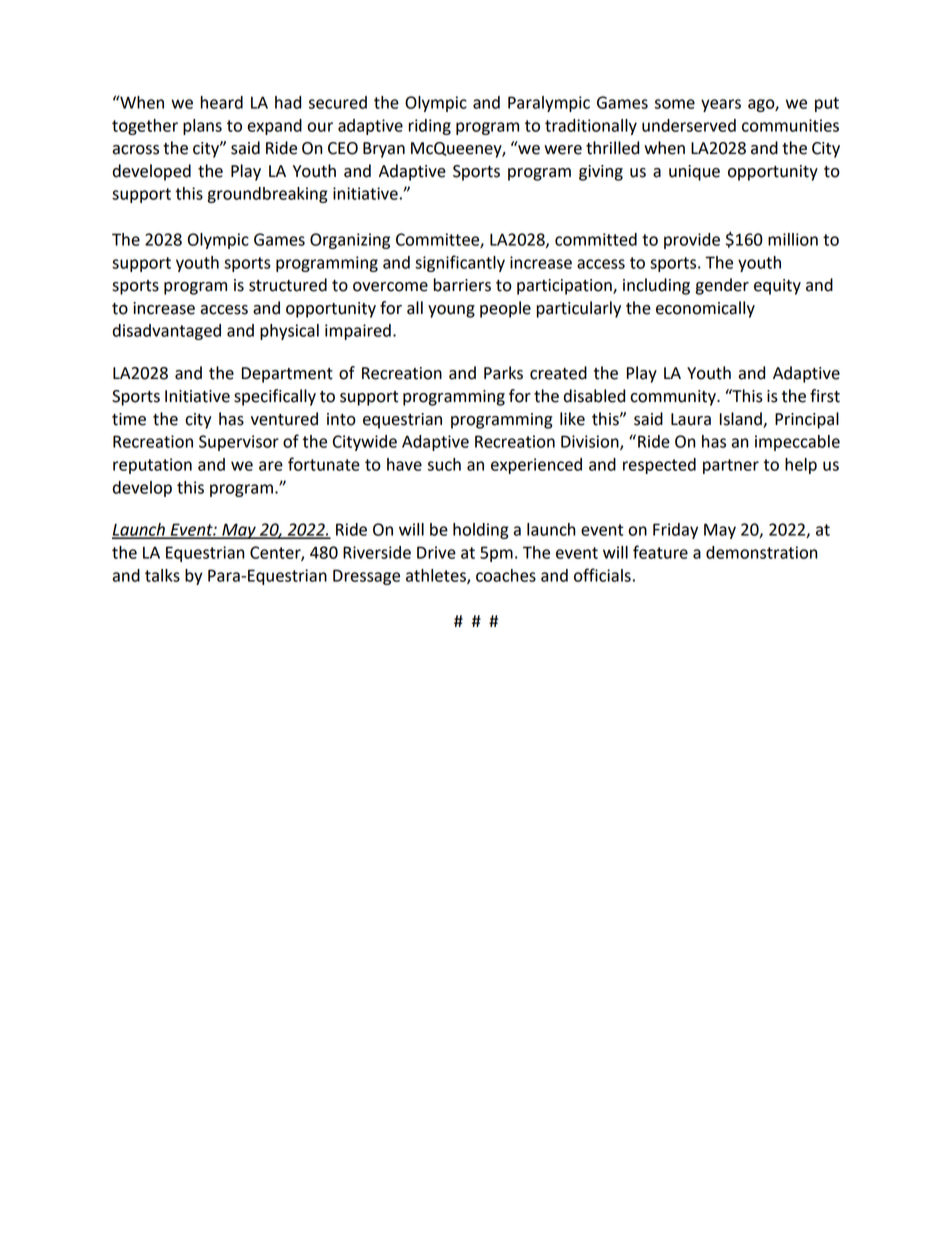  What do you see at coordinates (731, 466) in the screenshot?
I see `partner` at bounding box center [731, 466].
